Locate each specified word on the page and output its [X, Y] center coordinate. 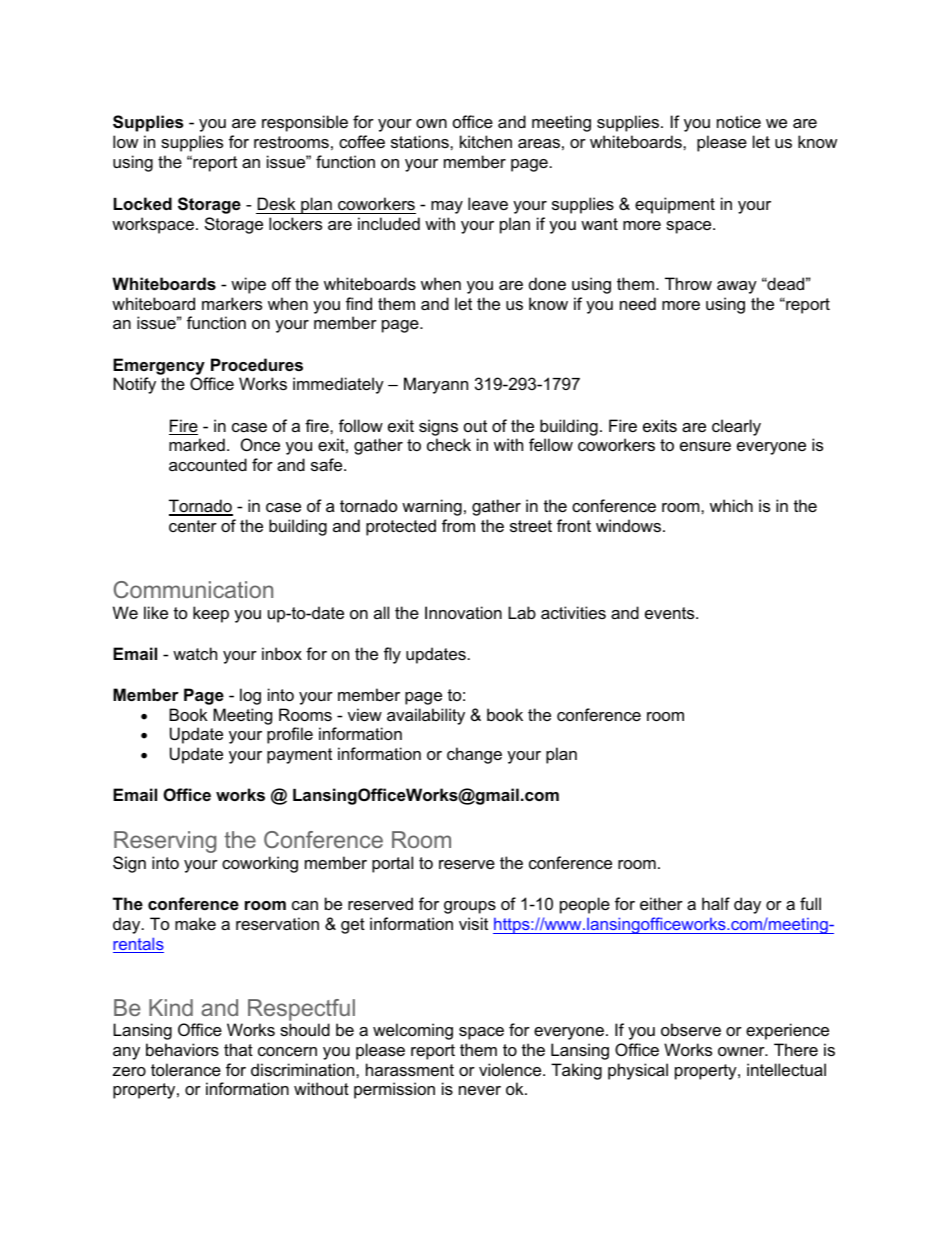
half [716, 903]
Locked [143, 203]
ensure [705, 446]
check [449, 444]
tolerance [186, 1069]
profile [290, 735]
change [474, 755]
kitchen [486, 141]
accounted [208, 464]
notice [739, 121]
